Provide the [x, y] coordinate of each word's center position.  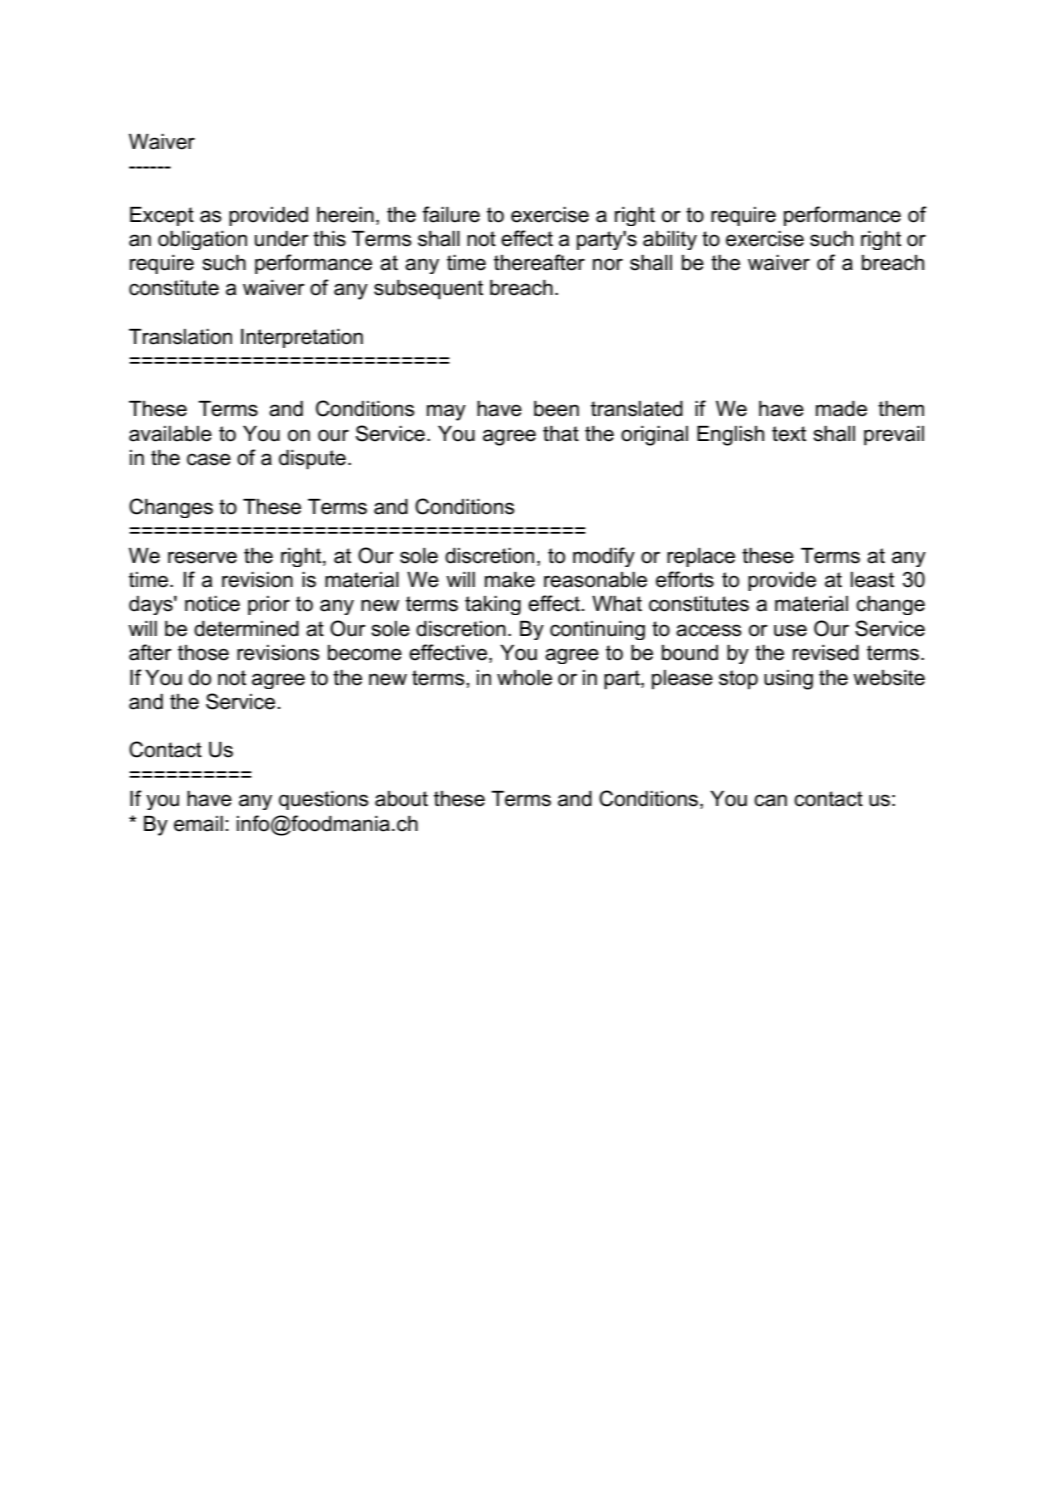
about [401, 799]
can [770, 800]
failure [451, 214]
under [282, 239]
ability [670, 240]
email [198, 824]
